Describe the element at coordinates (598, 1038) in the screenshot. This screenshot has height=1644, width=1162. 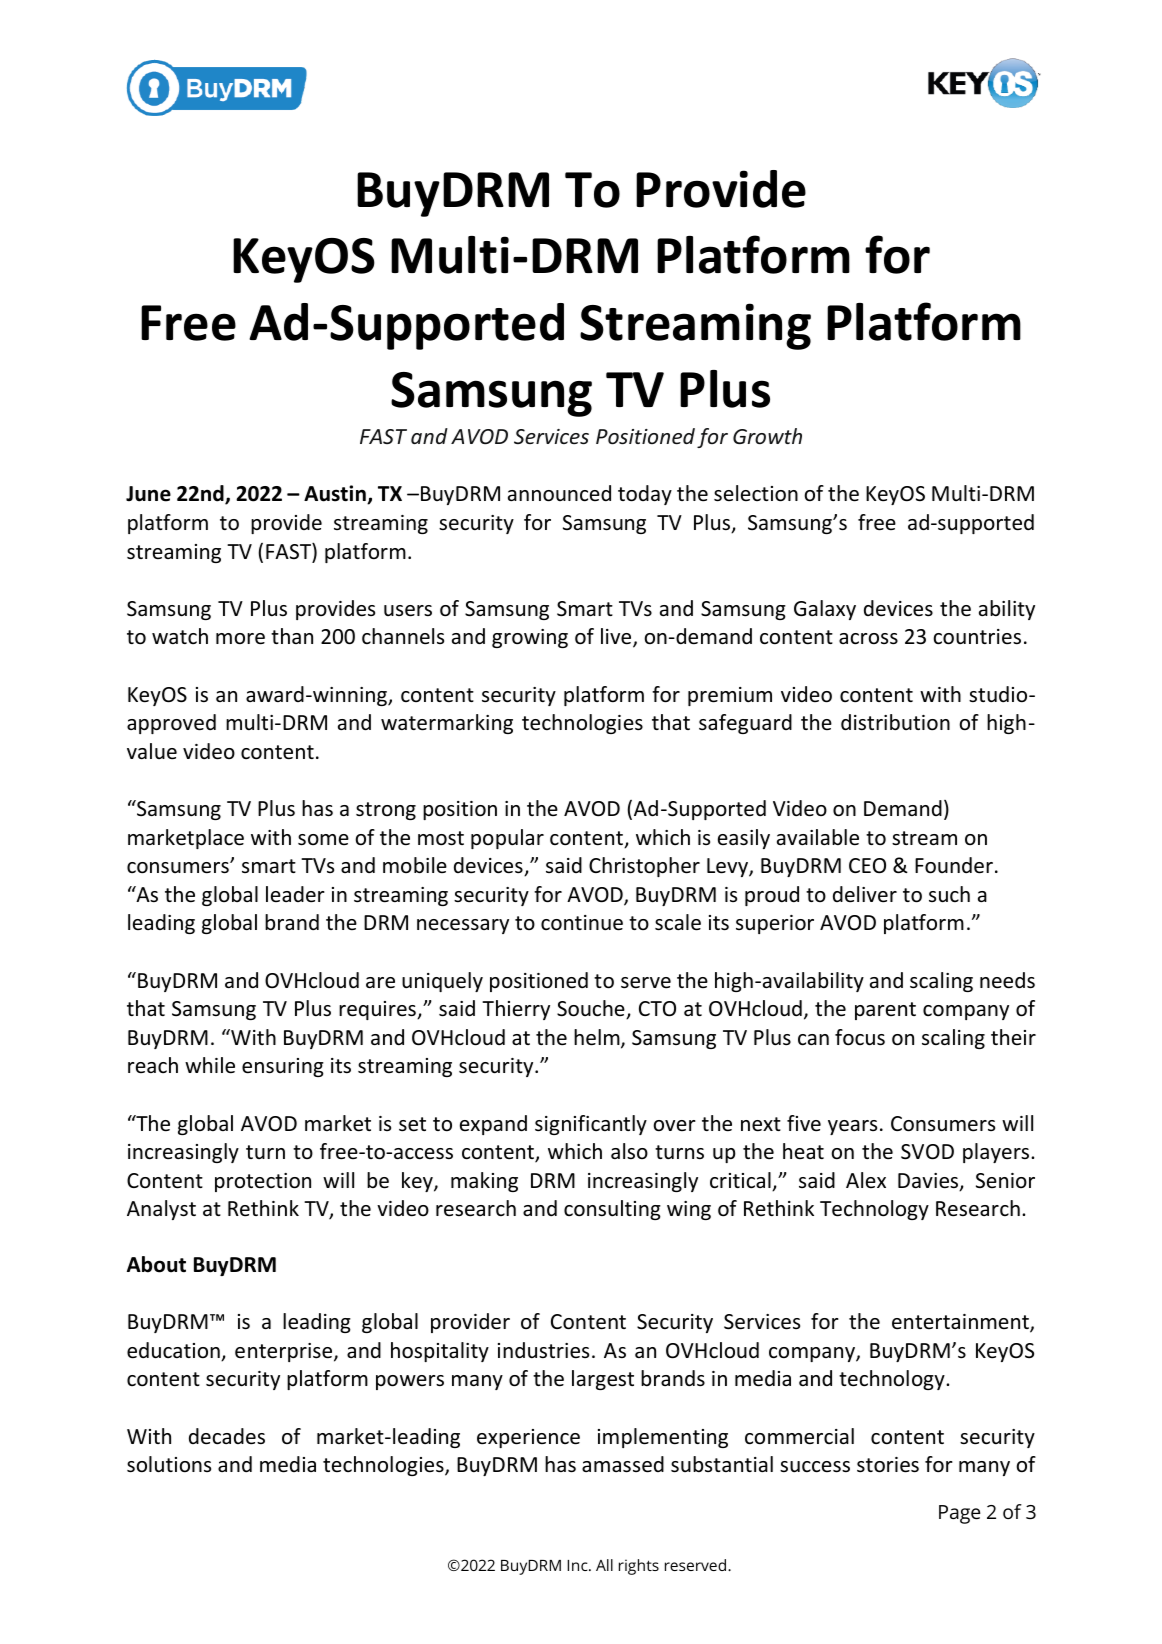
I see `helm` at that location.
